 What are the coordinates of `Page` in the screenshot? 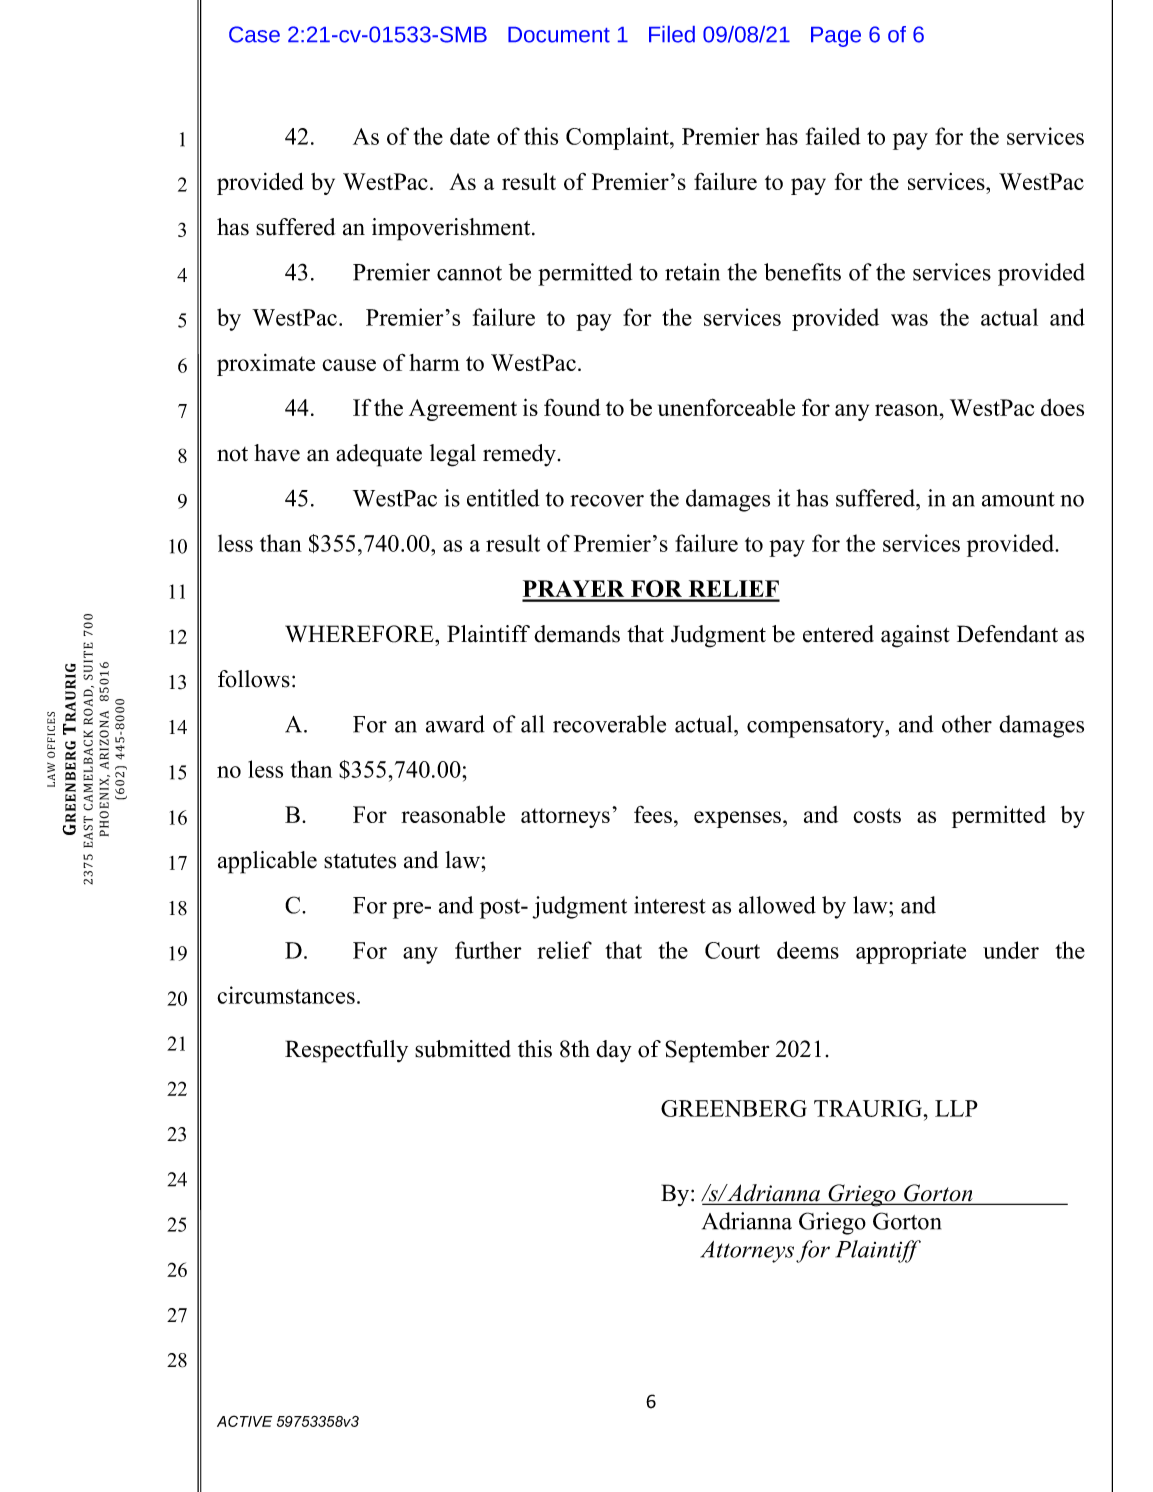 It's located at (836, 37).
